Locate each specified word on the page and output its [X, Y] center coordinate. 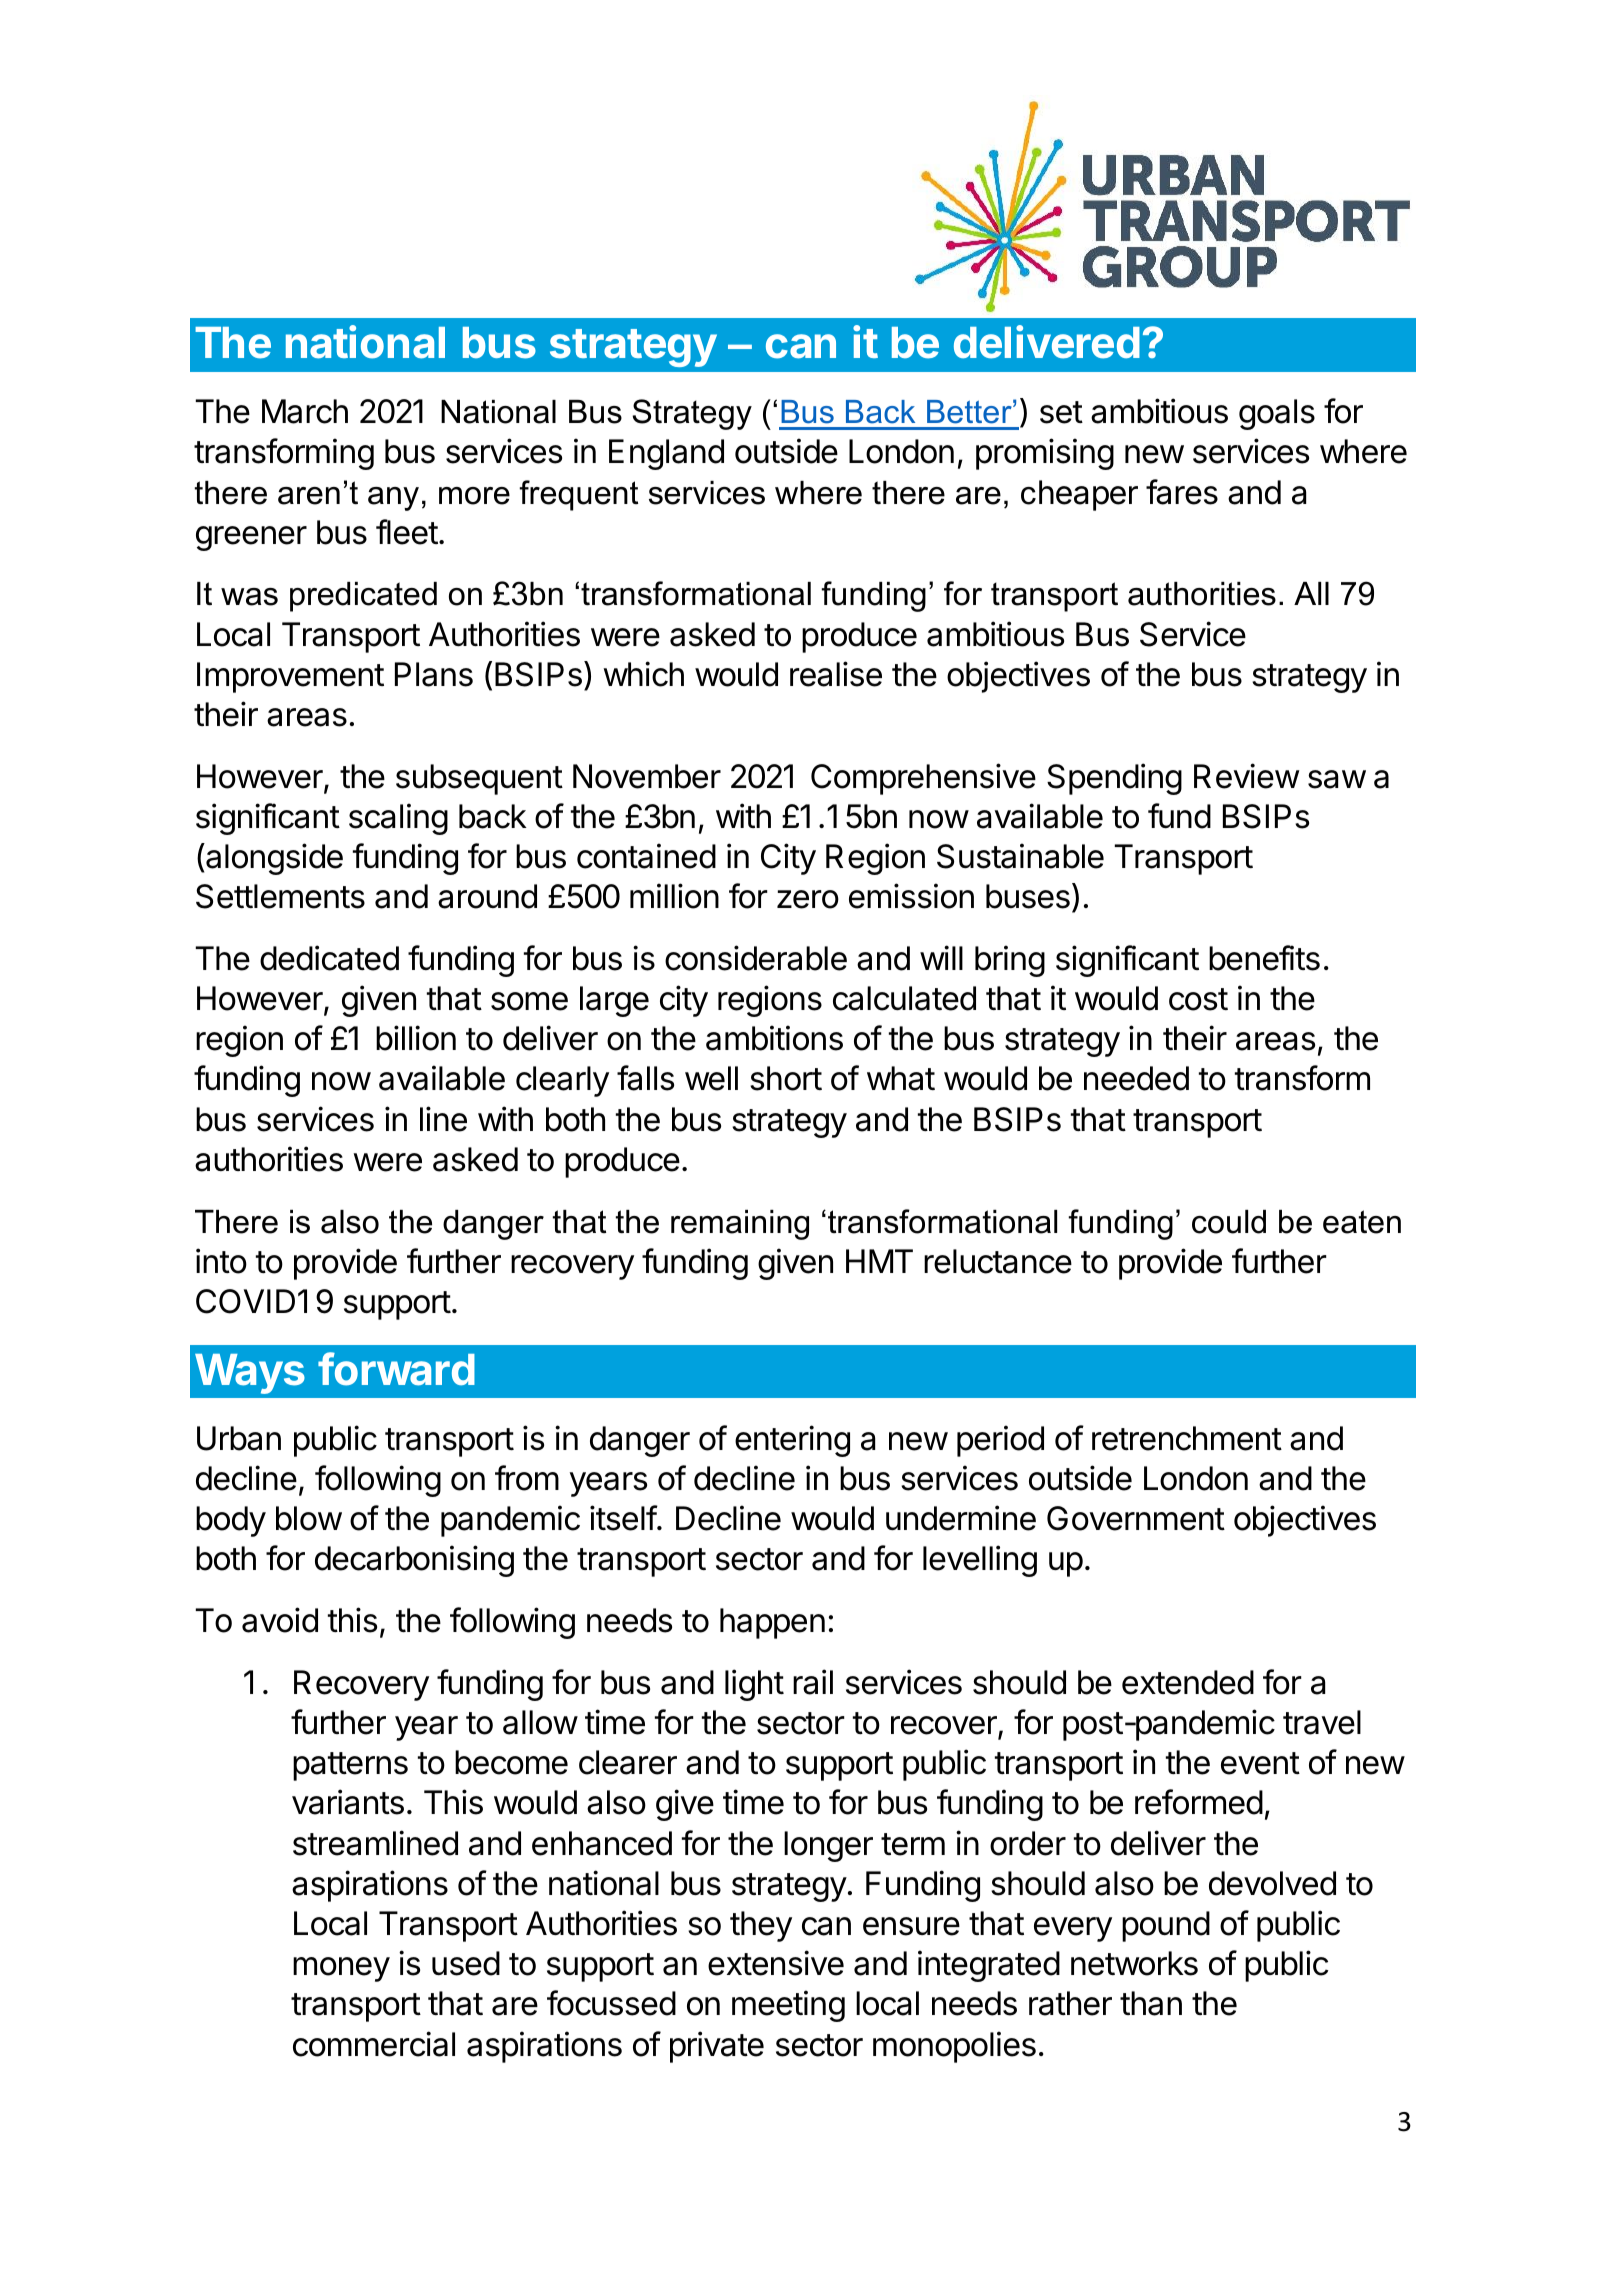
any [393, 499]
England [666, 454]
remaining [740, 1225]
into [221, 1261]
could [1229, 1222]
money [341, 1969]
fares [1182, 492]
